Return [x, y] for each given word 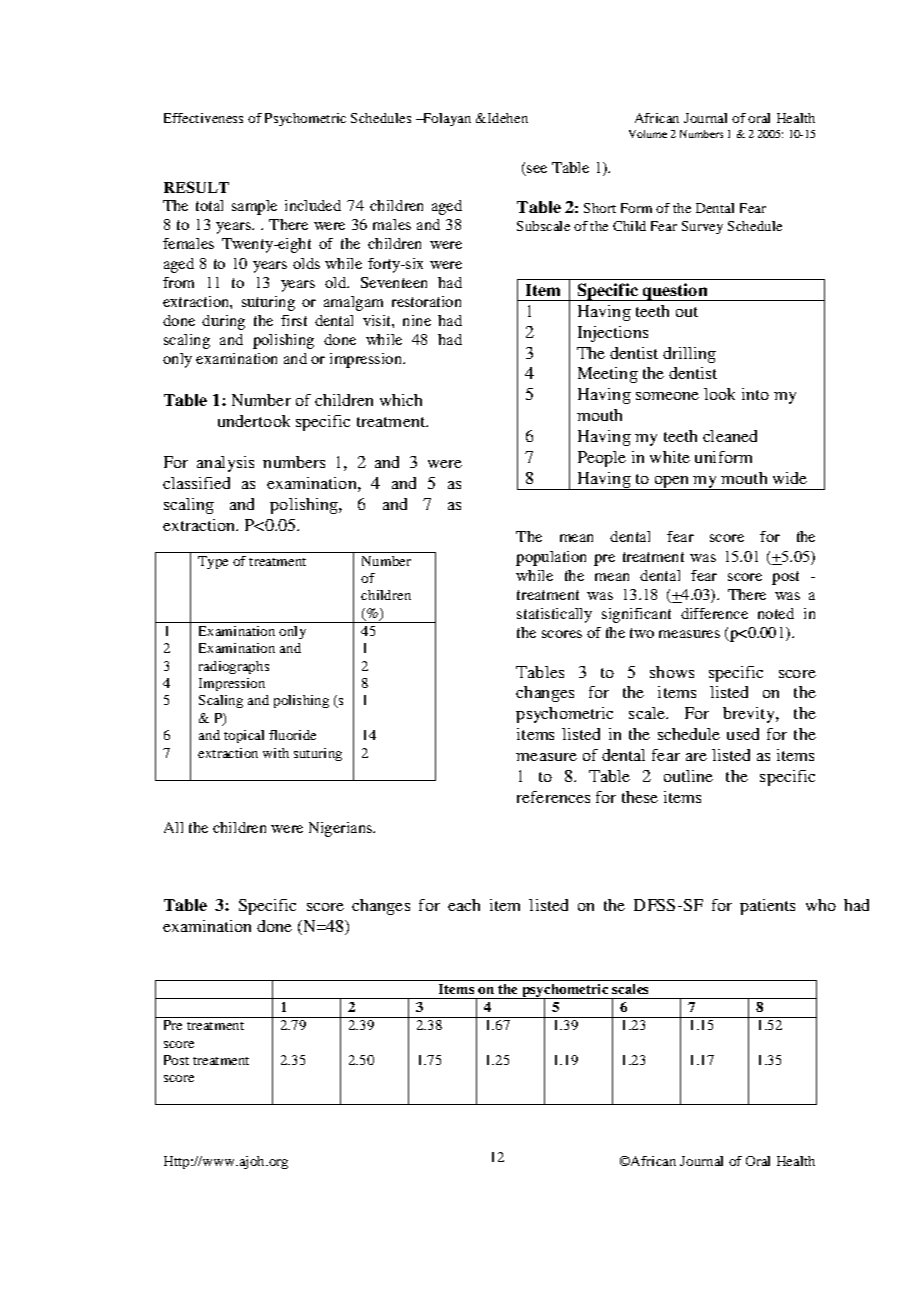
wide [790, 478]
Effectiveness [203, 118]
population [551, 558]
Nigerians [342, 829]
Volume [648, 134]
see [536, 170]
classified [196, 483]
